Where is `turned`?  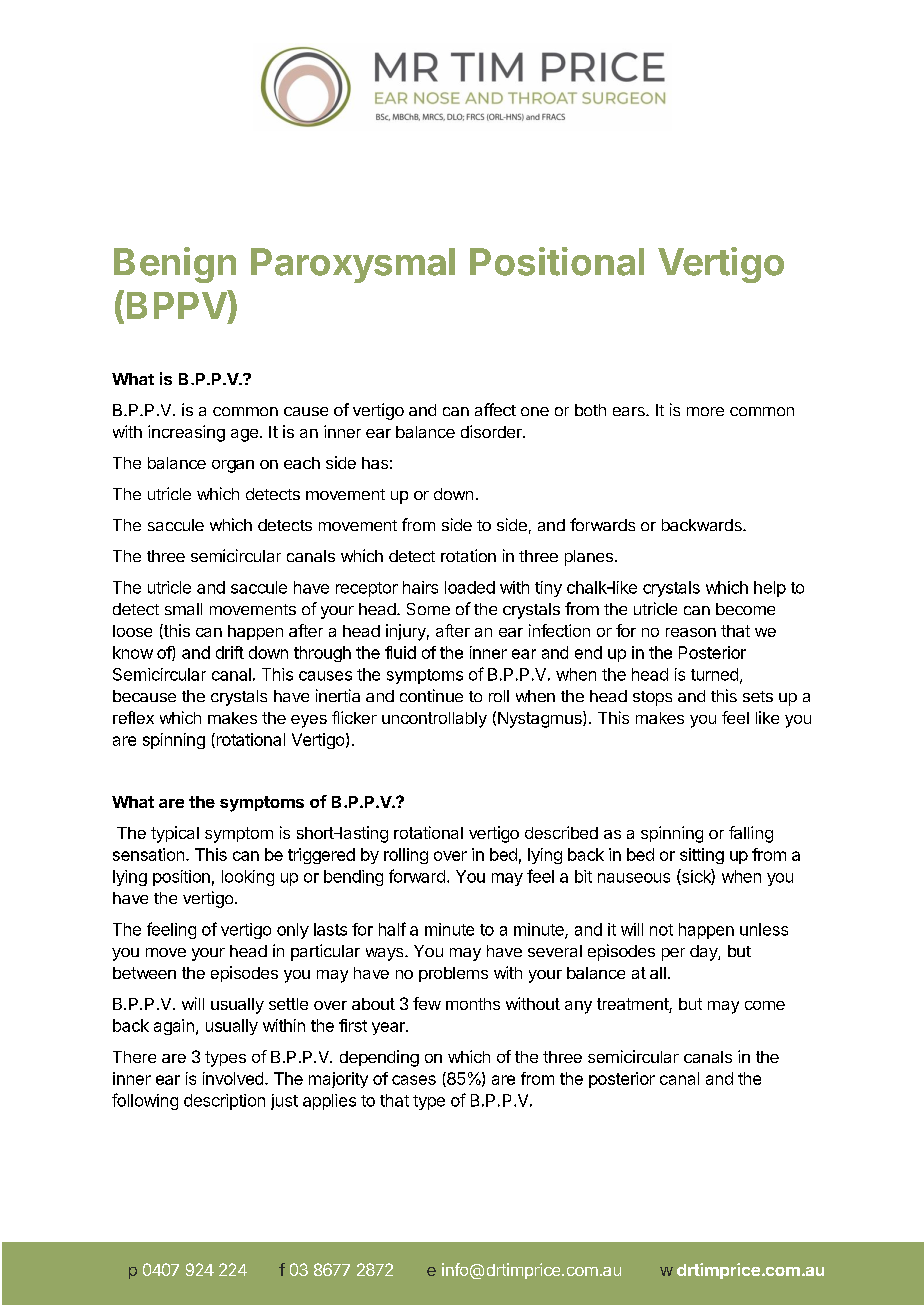
turned is located at coordinates (714, 674).
